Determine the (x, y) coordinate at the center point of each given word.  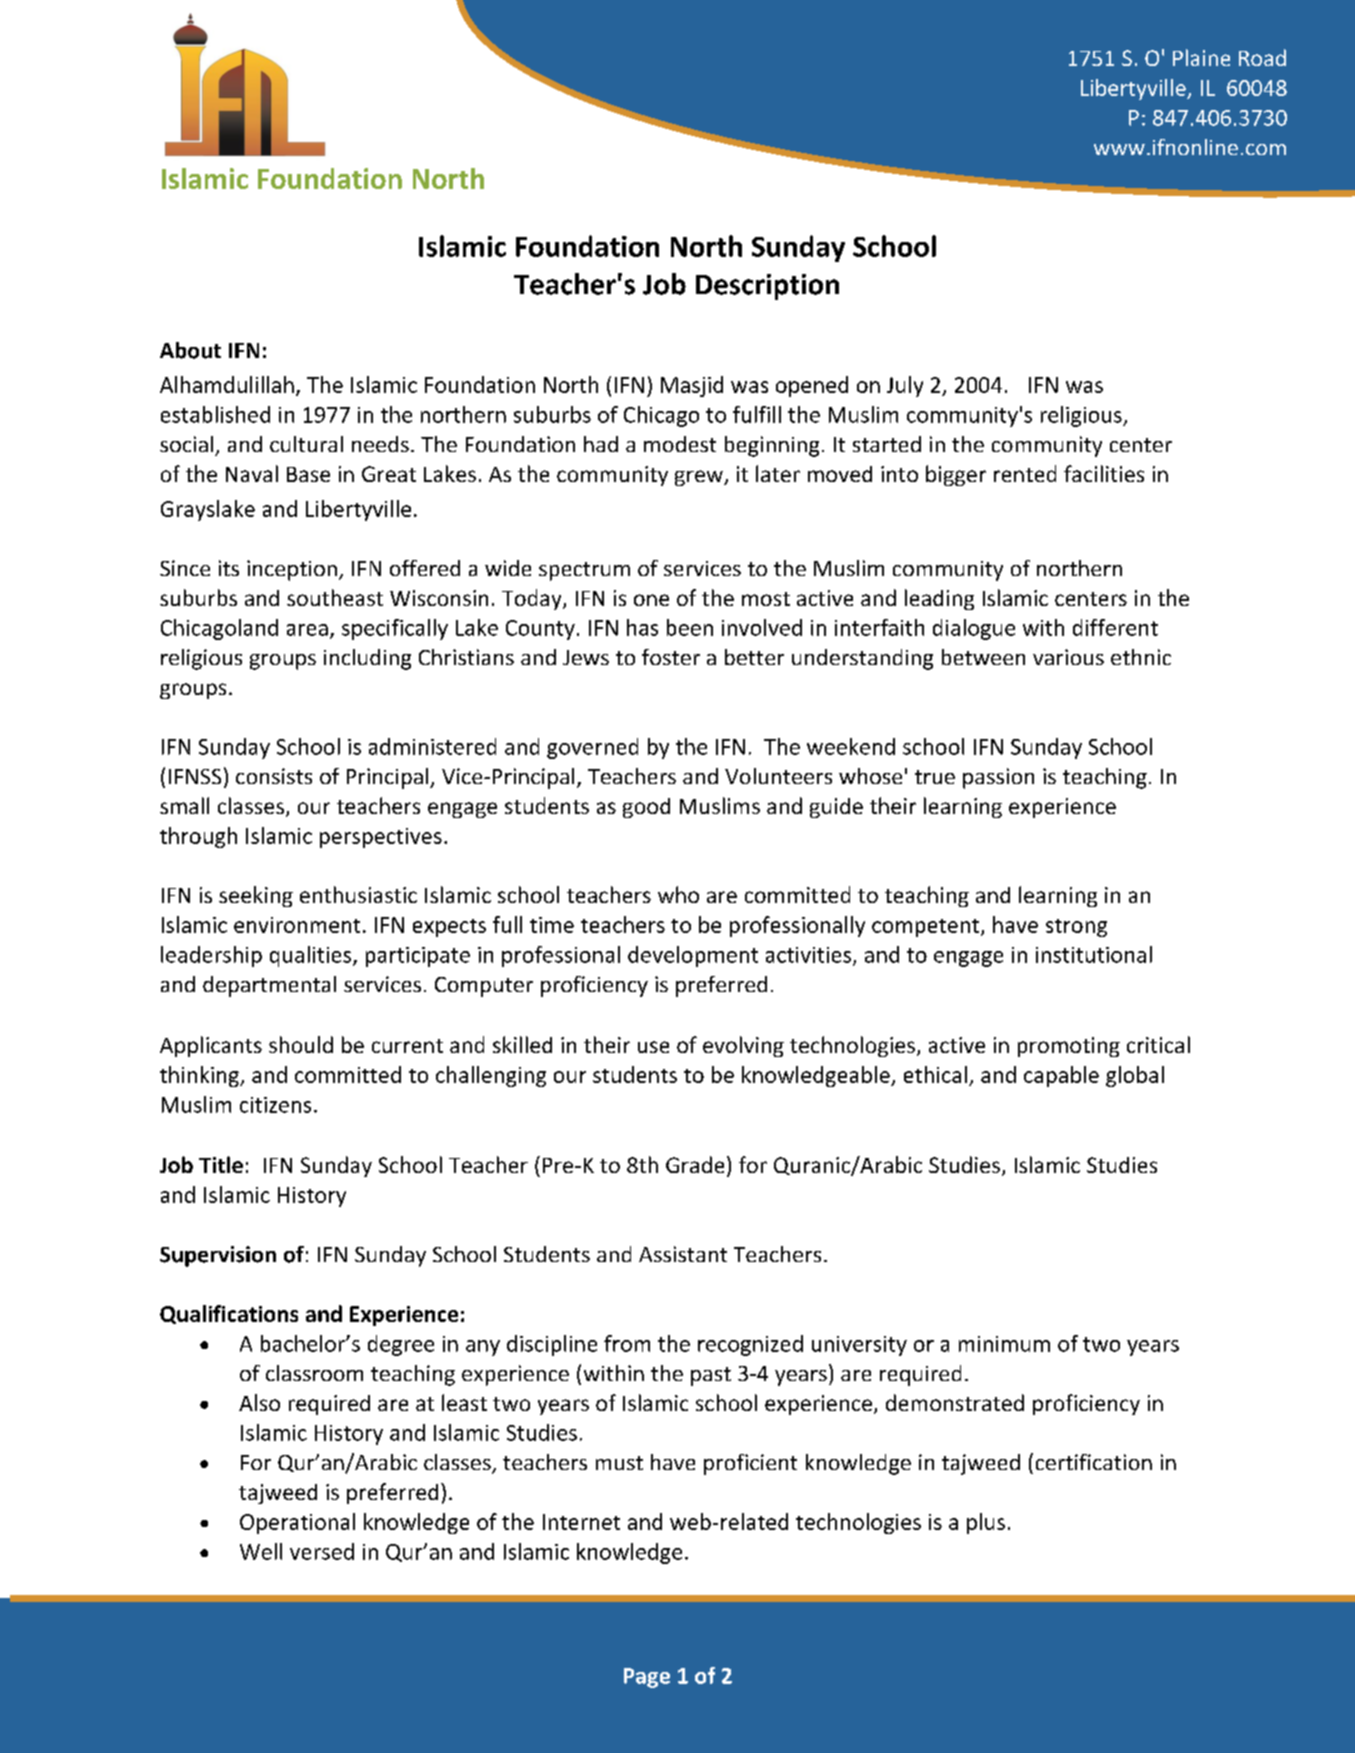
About (190, 350)
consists (274, 776)
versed (322, 1551)
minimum (1004, 1344)
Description (767, 287)
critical (1158, 1044)
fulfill (757, 414)
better (754, 657)
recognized (750, 1345)
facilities (1104, 473)
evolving (743, 1046)
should (301, 1044)
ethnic (1141, 657)
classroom (314, 1373)
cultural (306, 444)
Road (1262, 57)
